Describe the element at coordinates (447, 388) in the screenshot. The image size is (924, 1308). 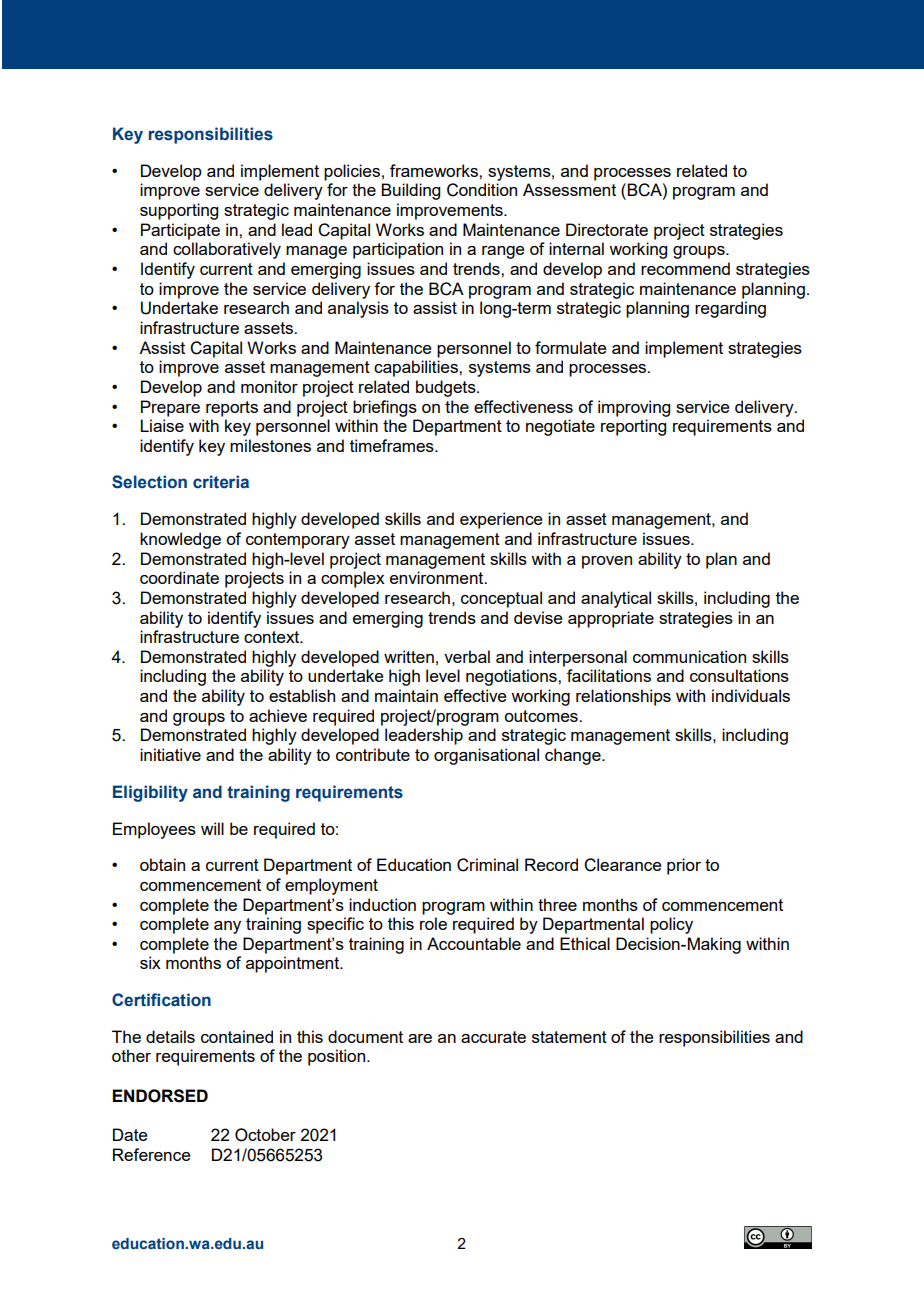
I see `budgets` at that location.
